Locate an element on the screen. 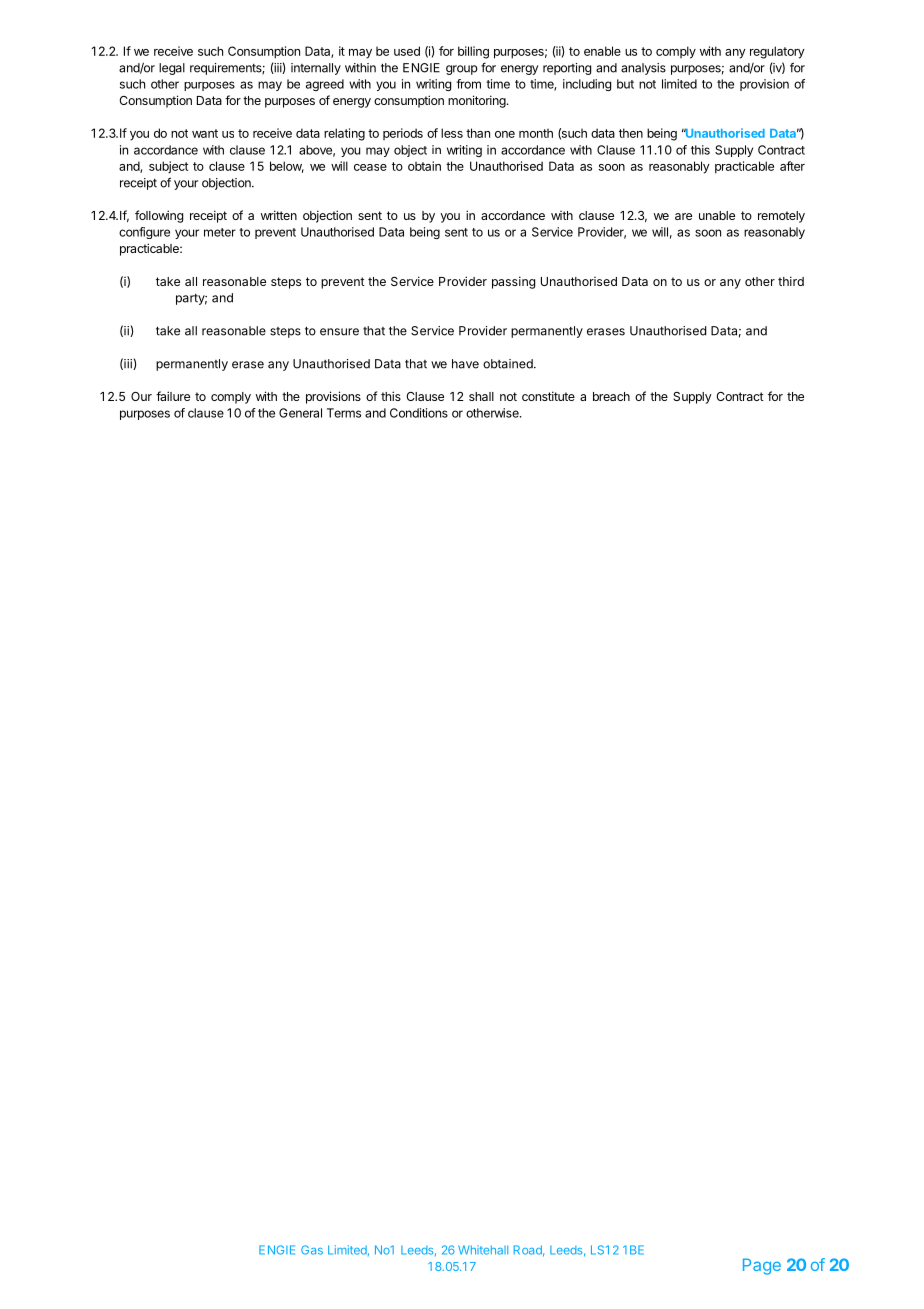 The image size is (924, 1309). want is located at coordinates (205, 133).
